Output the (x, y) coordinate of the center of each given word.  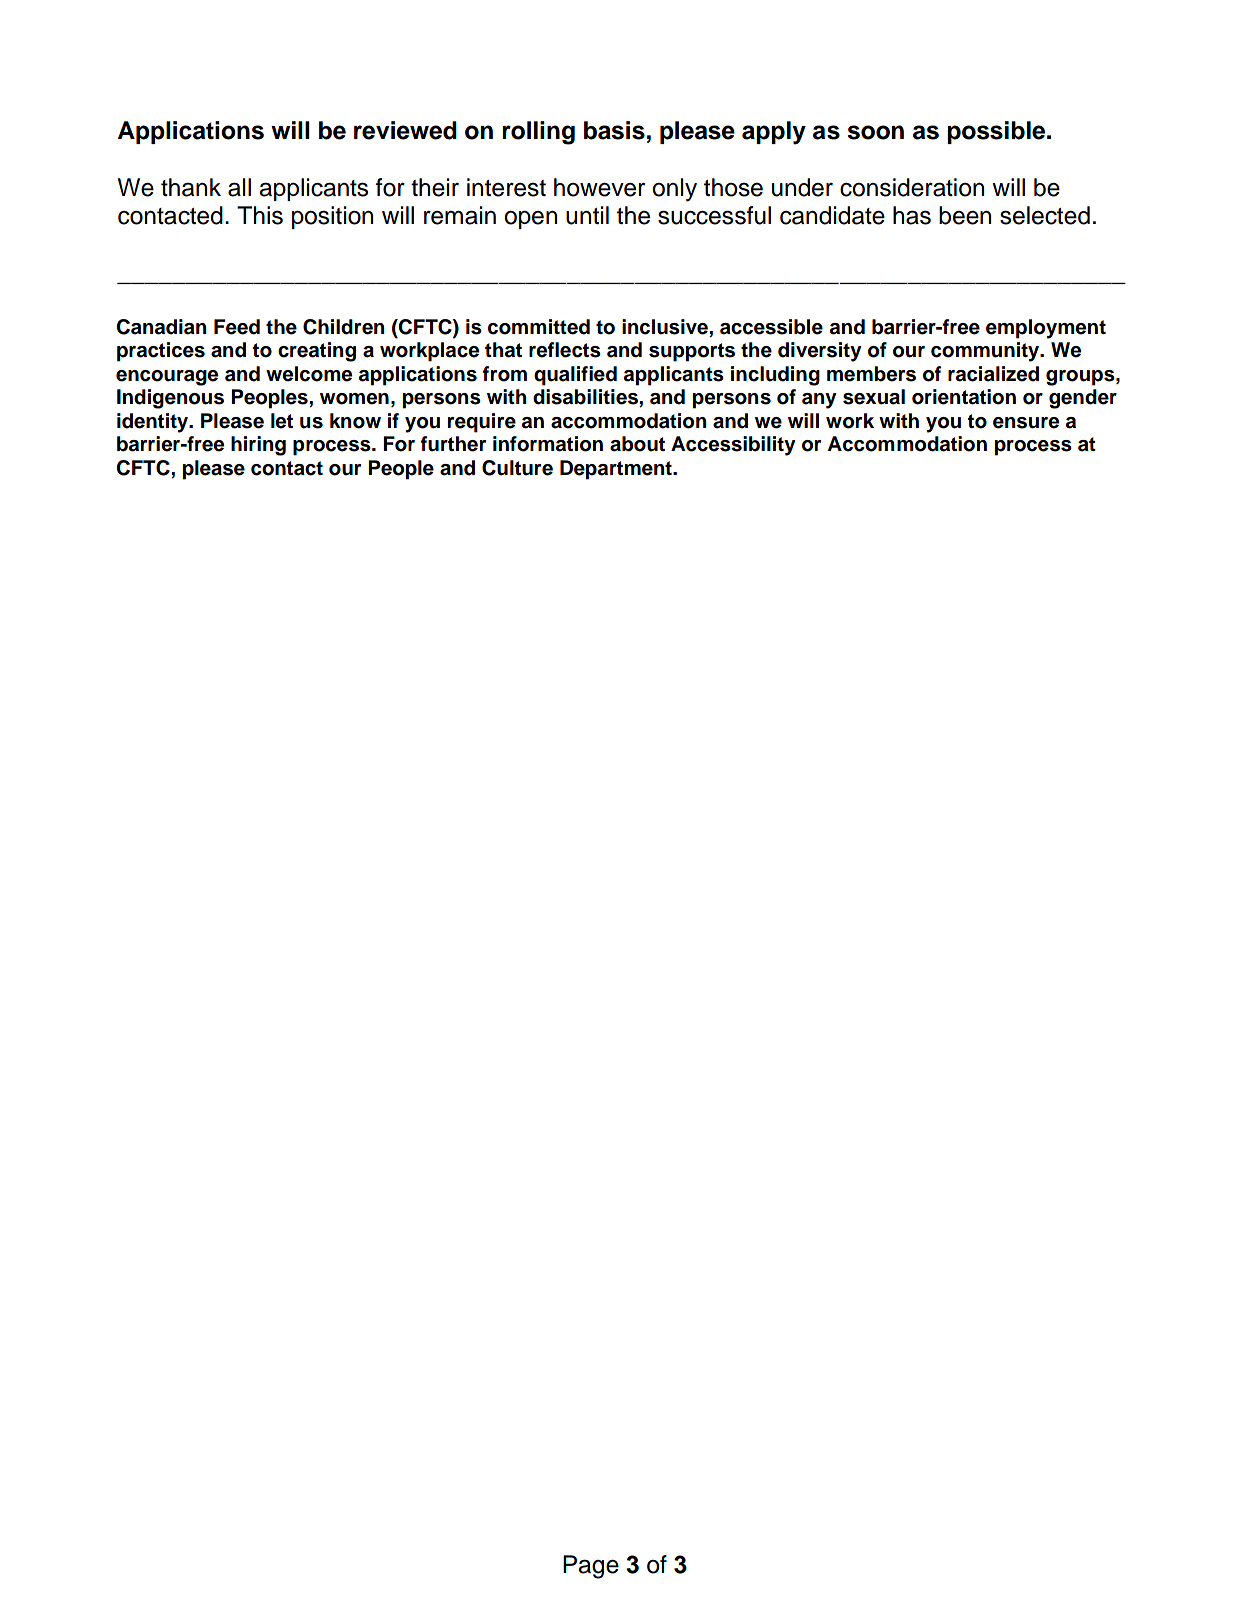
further (453, 444)
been (965, 215)
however (599, 187)
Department (617, 470)
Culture (517, 468)
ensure (1026, 423)
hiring (258, 446)
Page (591, 1567)
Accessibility (733, 446)
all (239, 187)
